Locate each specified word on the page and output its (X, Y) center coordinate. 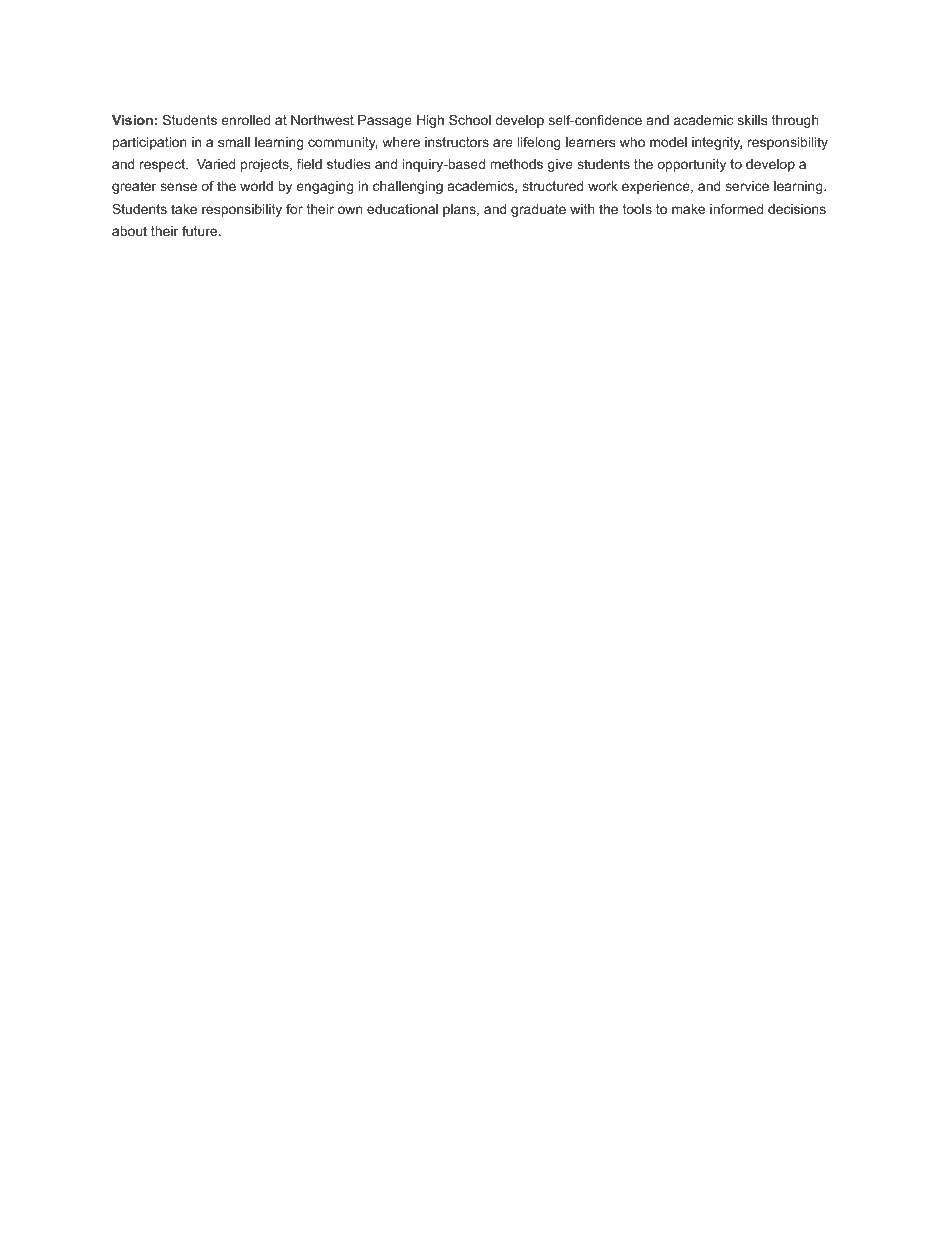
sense (178, 187)
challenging (408, 187)
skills (752, 120)
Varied (216, 164)
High (430, 121)
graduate (538, 210)
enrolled (245, 120)
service (747, 186)
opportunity (691, 165)
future (201, 231)
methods (516, 164)
